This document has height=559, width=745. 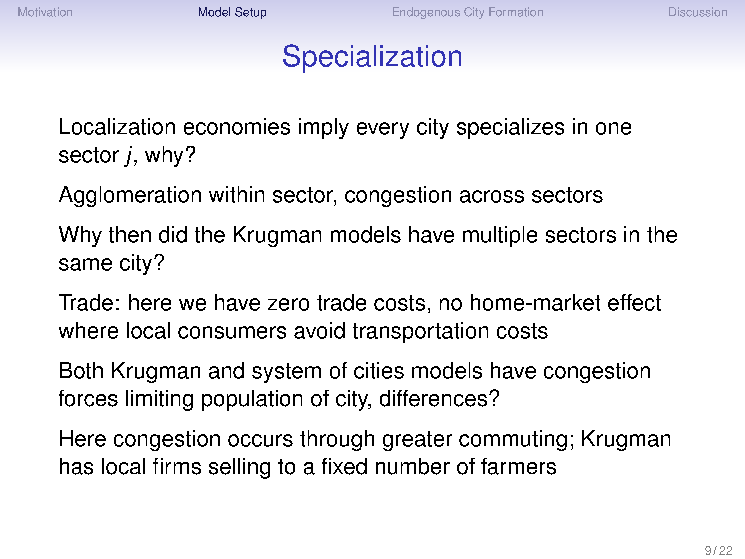 I want to click on Endogenous, so click(x=426, y=13).
